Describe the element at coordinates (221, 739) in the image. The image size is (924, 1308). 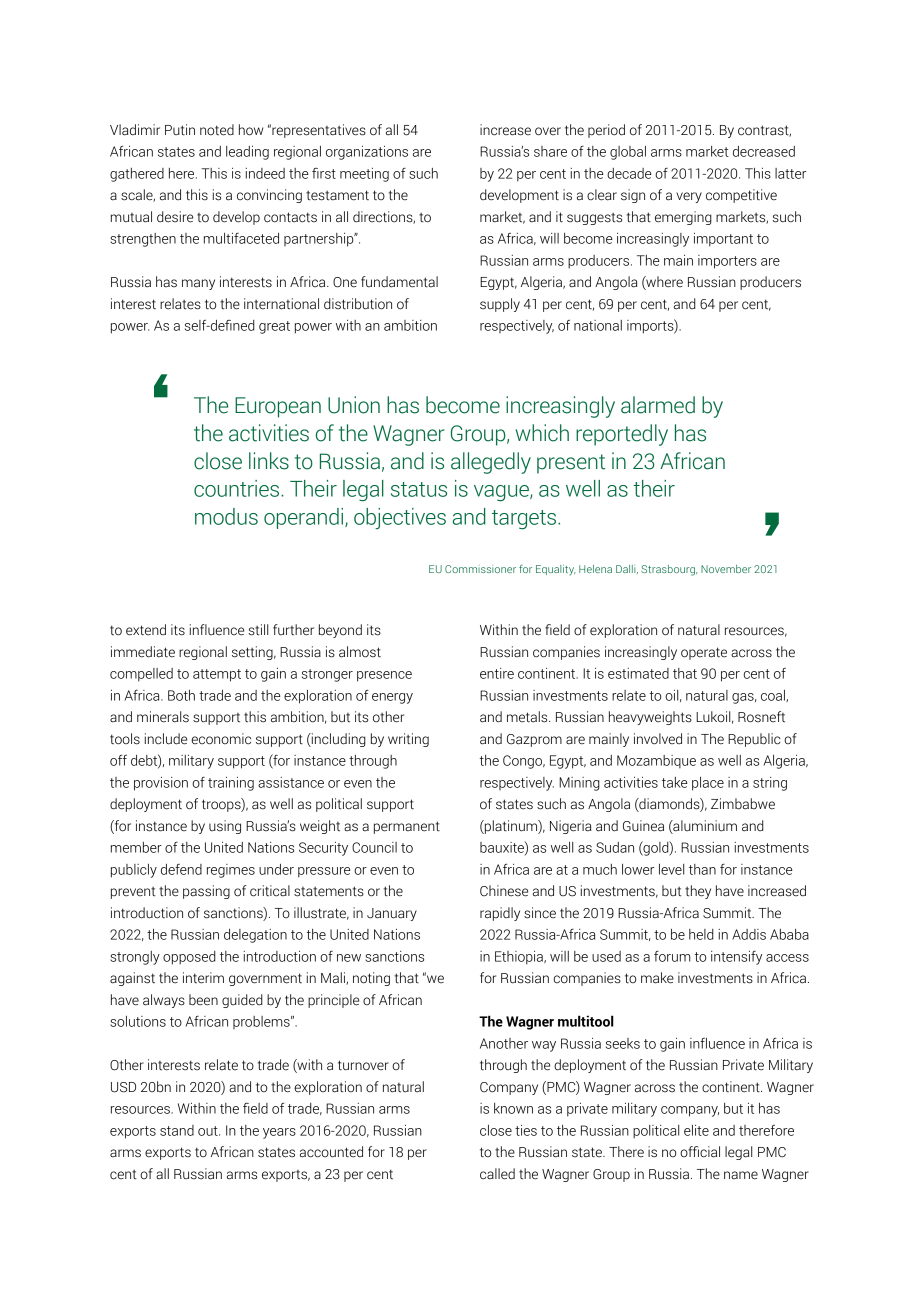
I see `economic` at that location.
